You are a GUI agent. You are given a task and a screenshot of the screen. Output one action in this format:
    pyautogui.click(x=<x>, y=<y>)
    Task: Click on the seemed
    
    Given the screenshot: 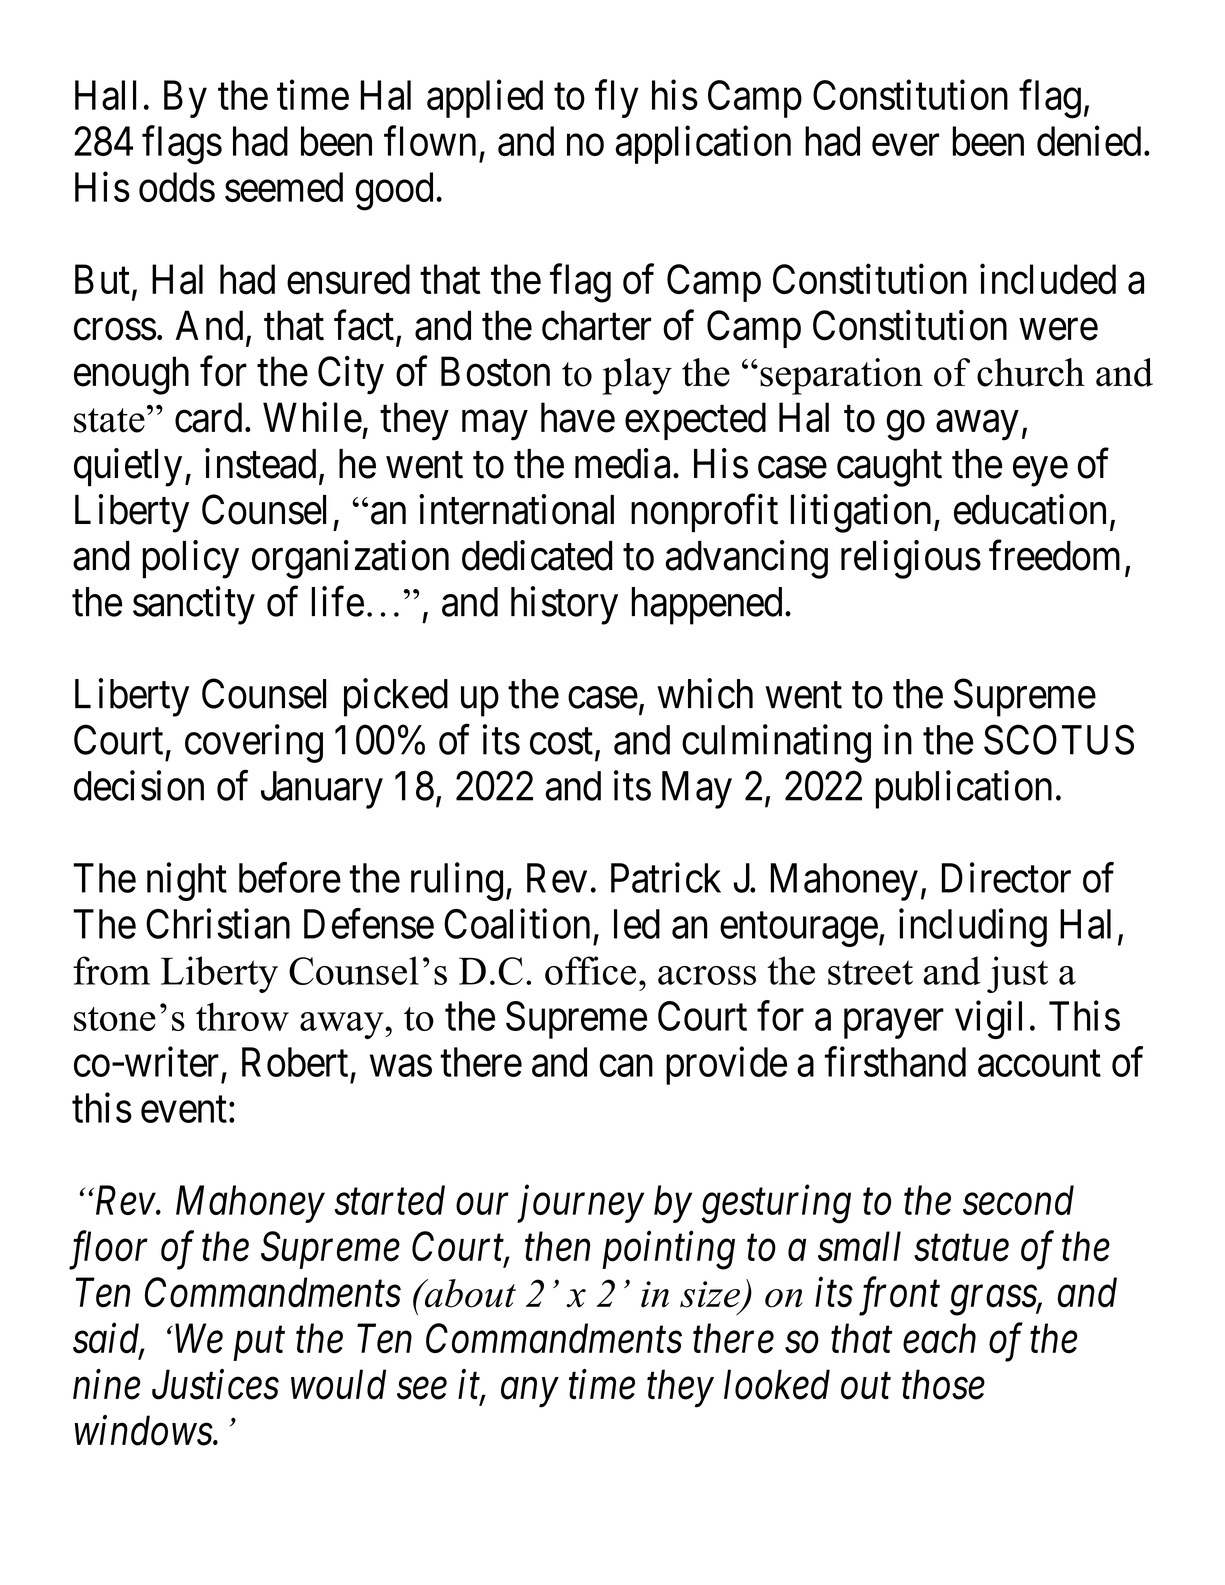 What is the action you would take?
    pyautogui.click(x=284, y=187)
